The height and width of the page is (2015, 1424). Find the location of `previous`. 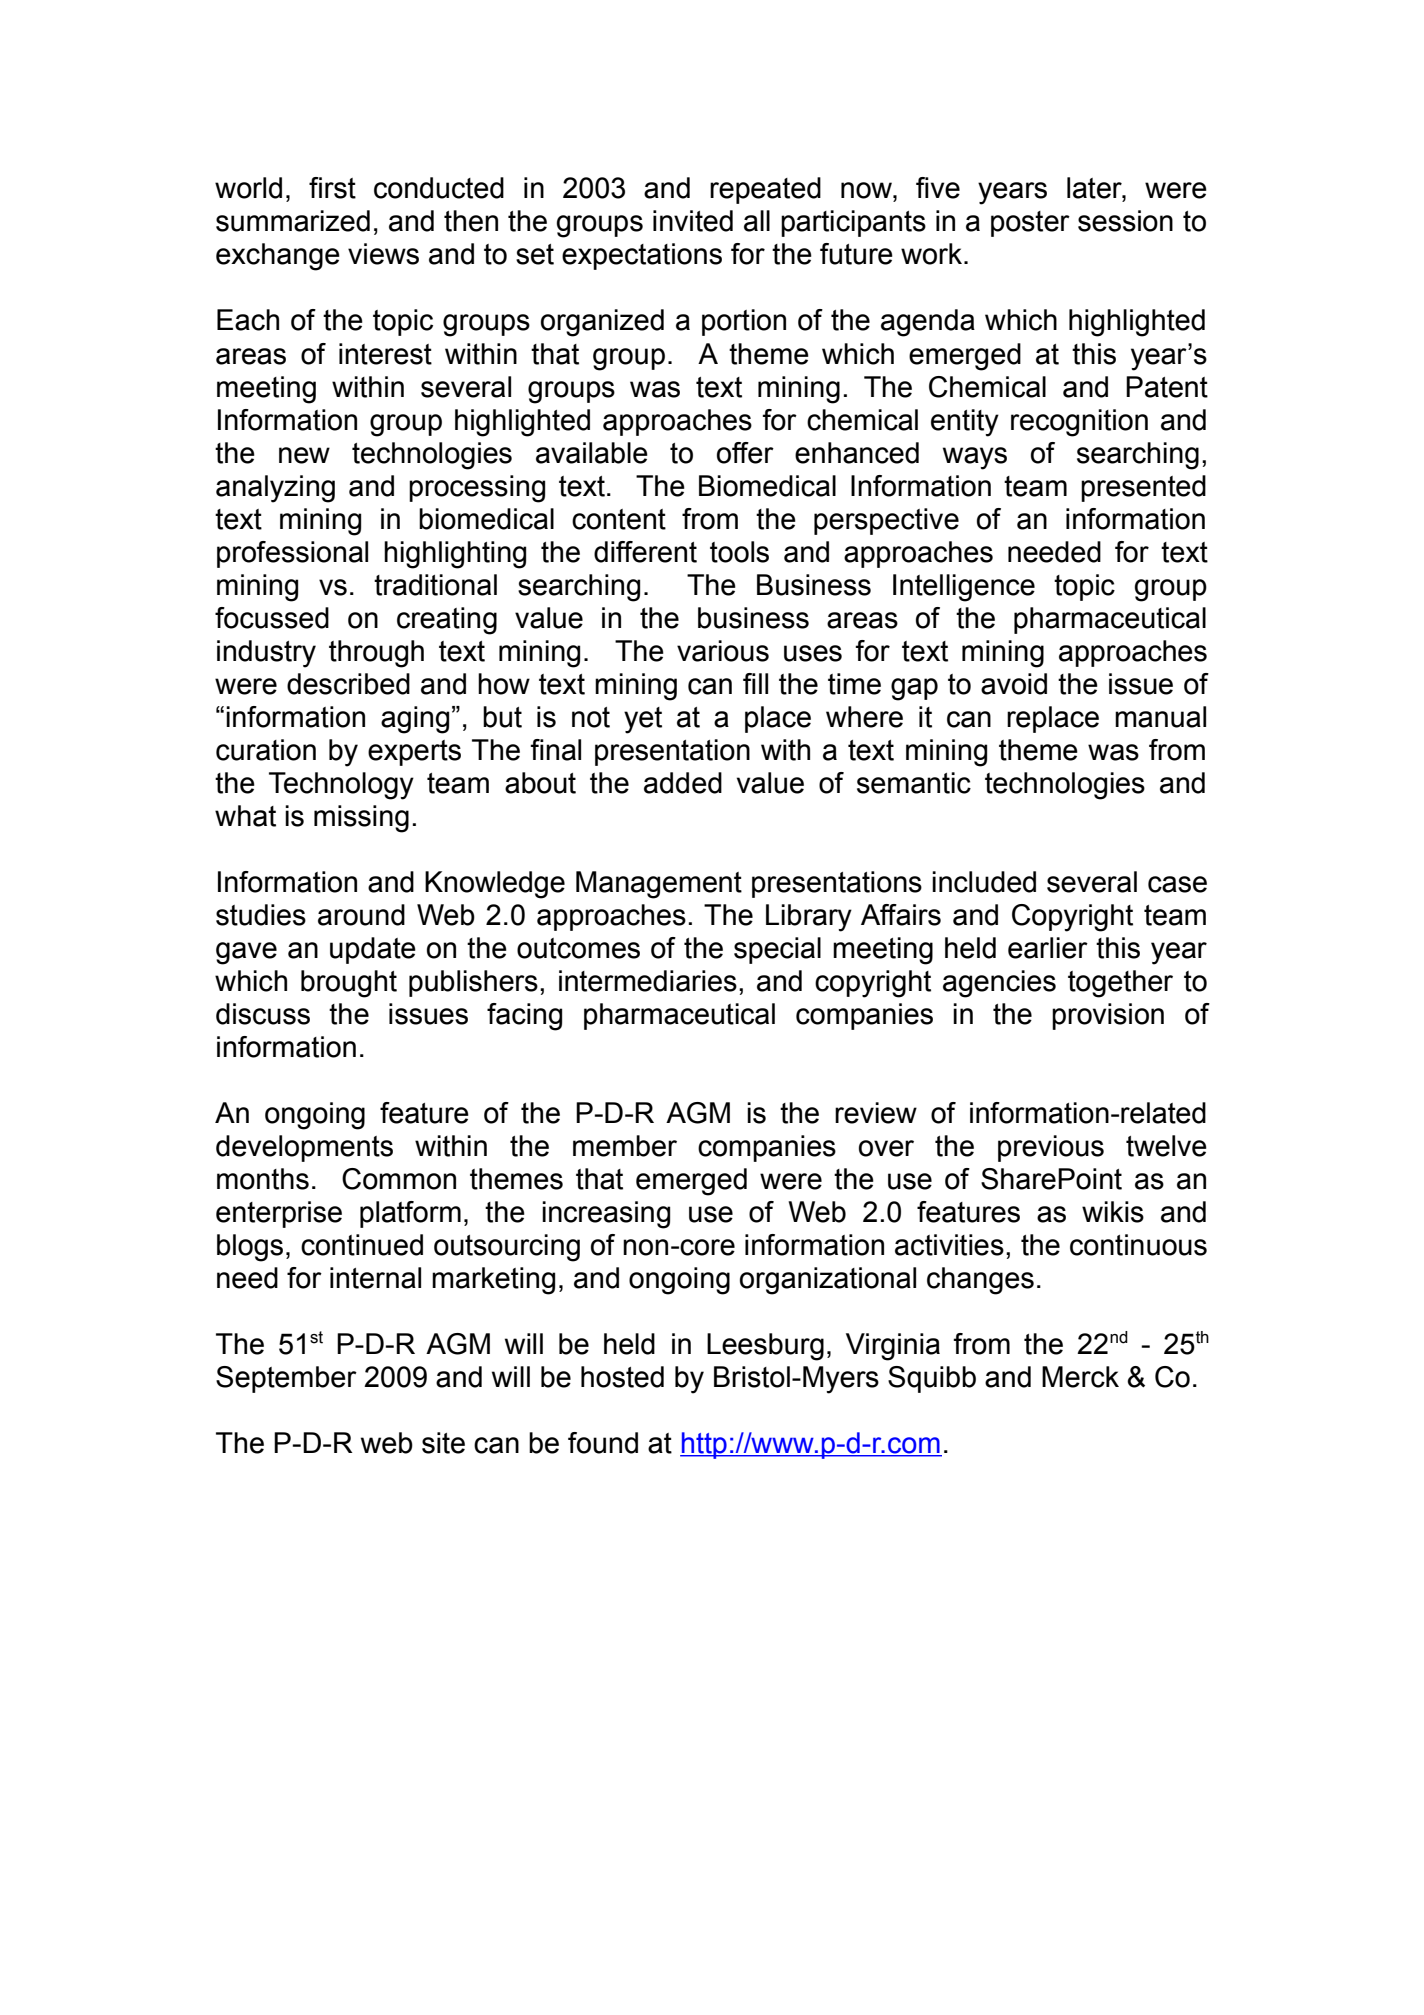

previous is located at coordinates (1051, 1148).
